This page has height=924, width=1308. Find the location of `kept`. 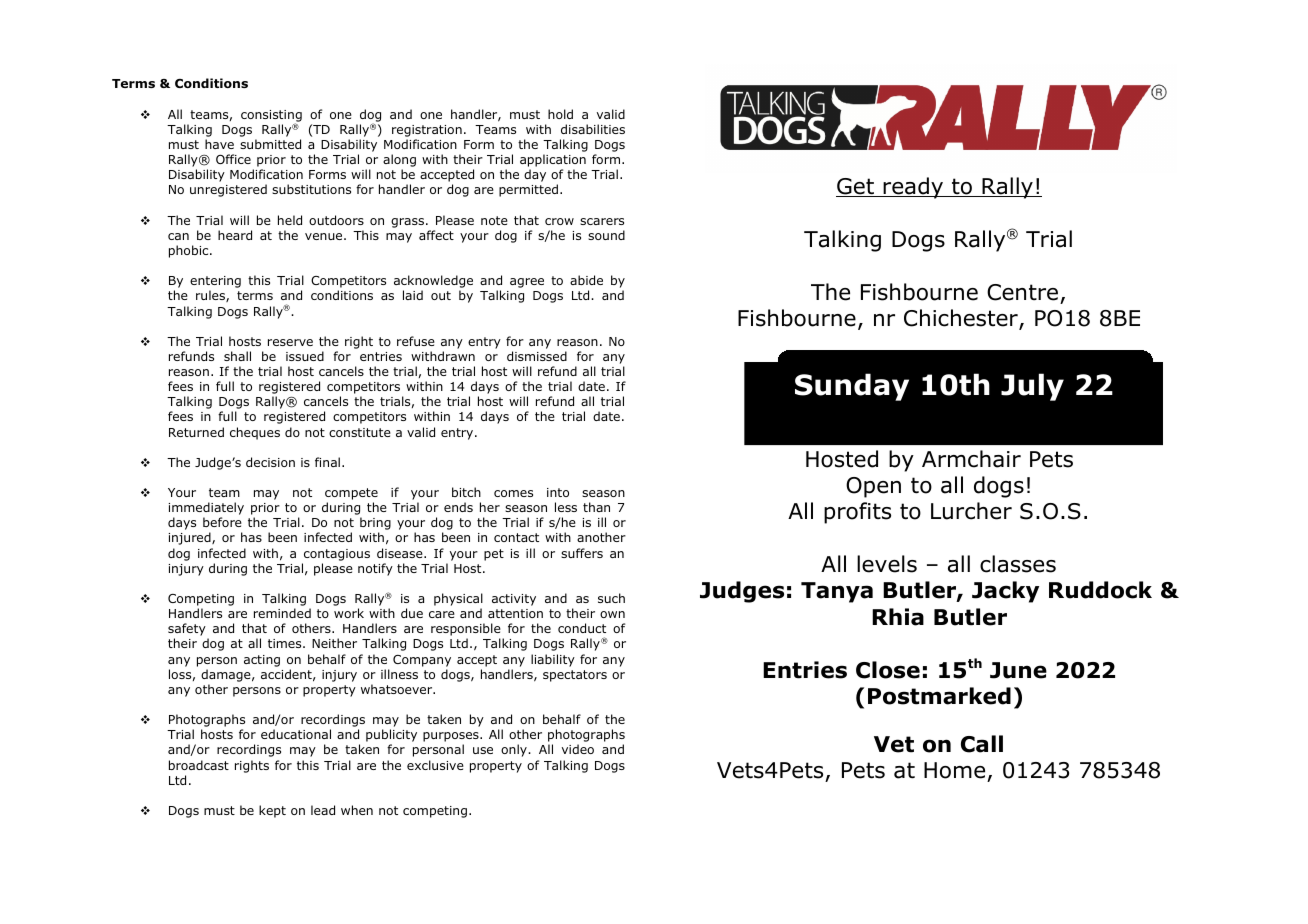

kept is located at coordinates (272, 811).
